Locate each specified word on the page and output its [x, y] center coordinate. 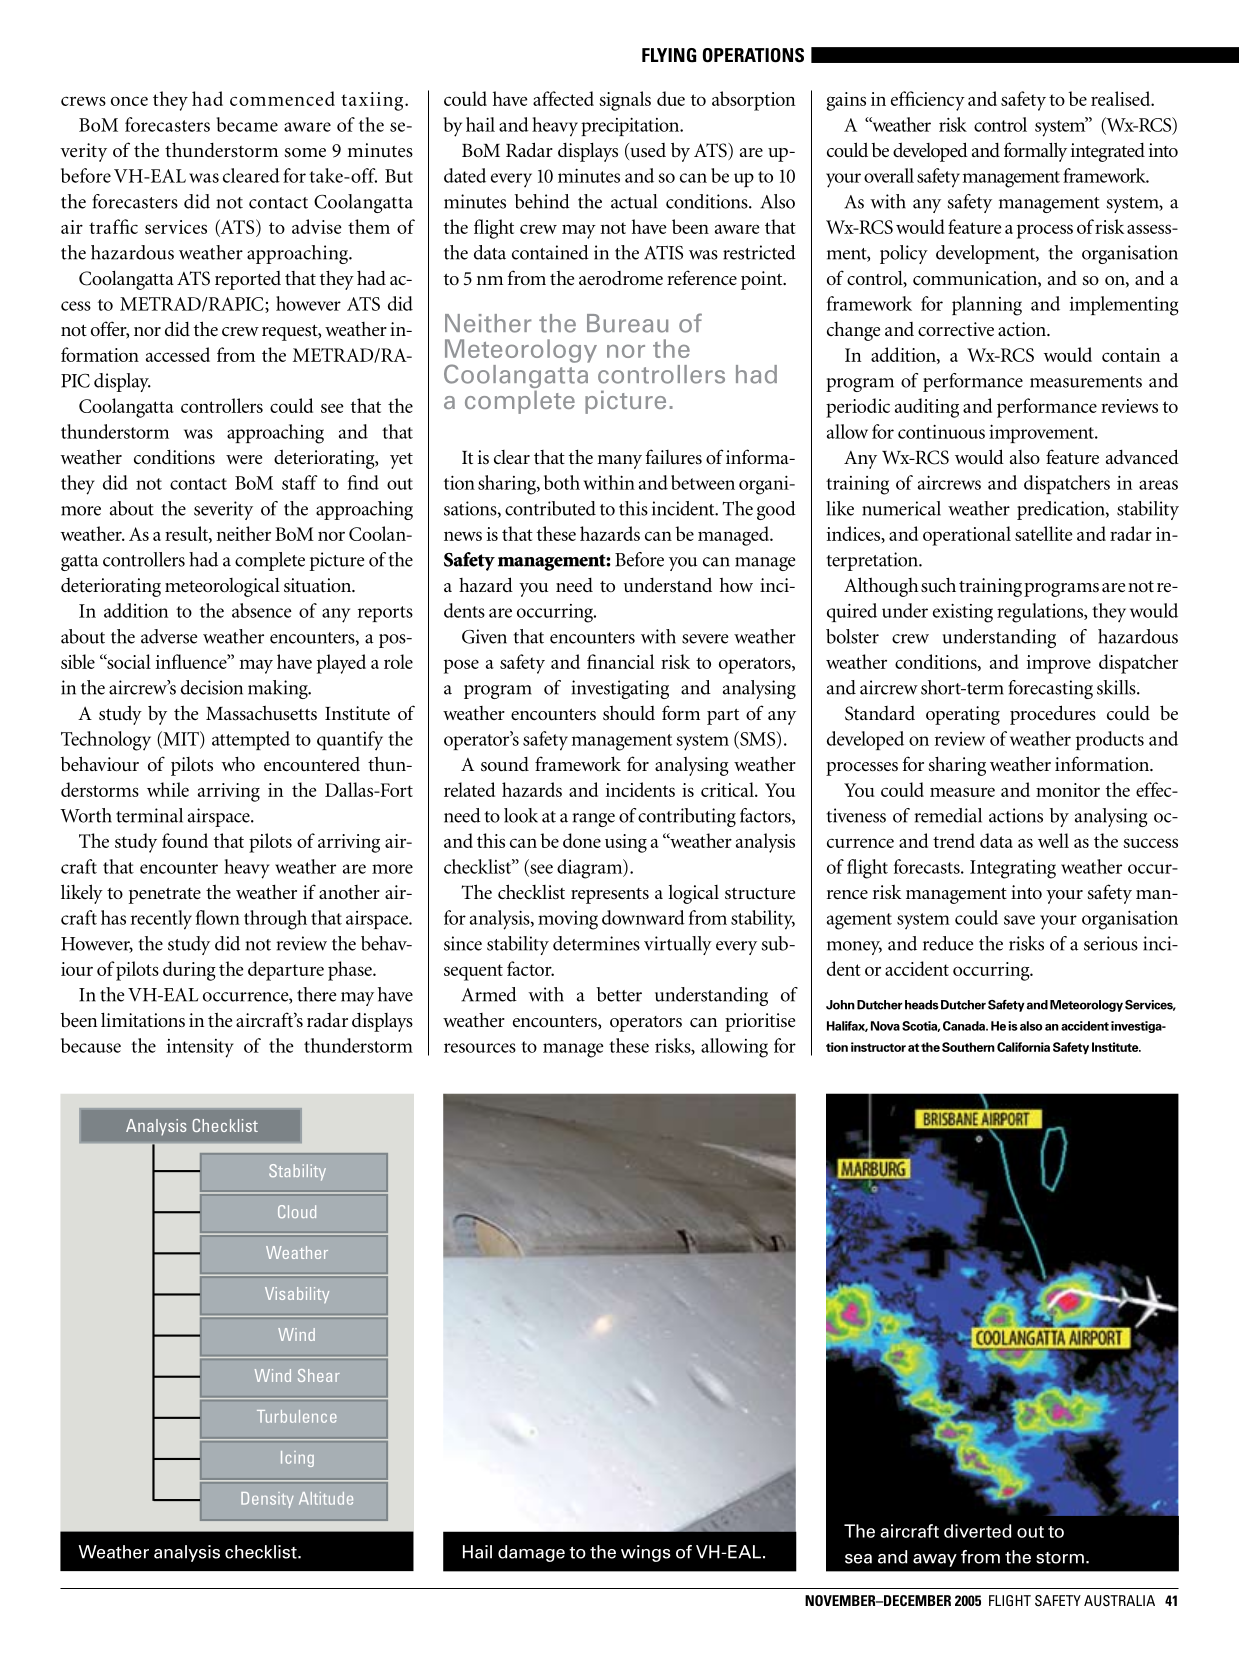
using [626, 843]
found [185, 840]
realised [1122, 98]
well [1053, 840]
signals [625, 101]
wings [646, 1553]
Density [267, 1500]
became [247, 124]
